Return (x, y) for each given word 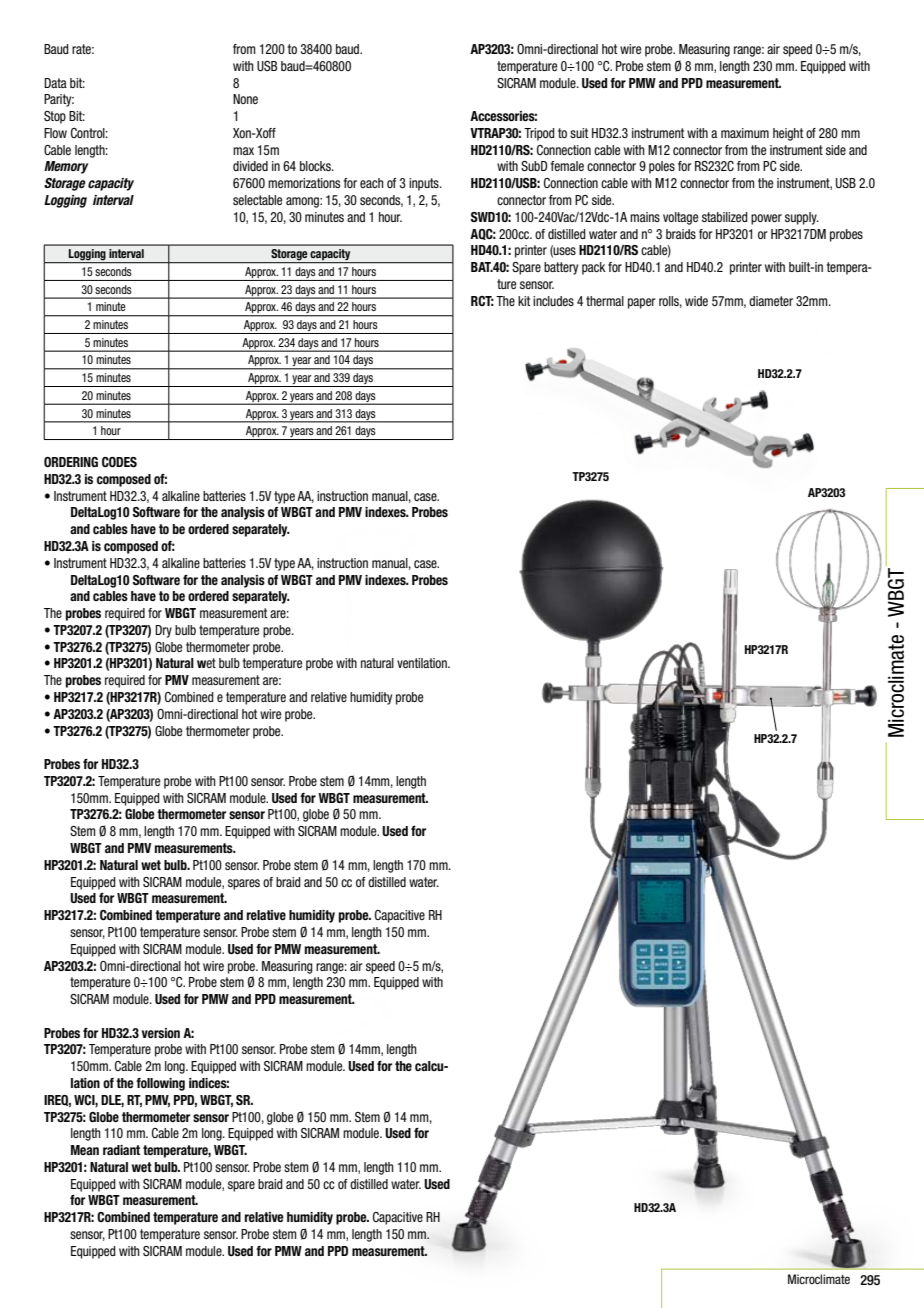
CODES (119, 462)
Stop (55, 117)
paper (642, 303)
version (161, 1033)
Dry (163, 631)
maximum (745, 133)
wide (696, 301)
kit (524, 301)
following (160, 1084)
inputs (425, 184)
